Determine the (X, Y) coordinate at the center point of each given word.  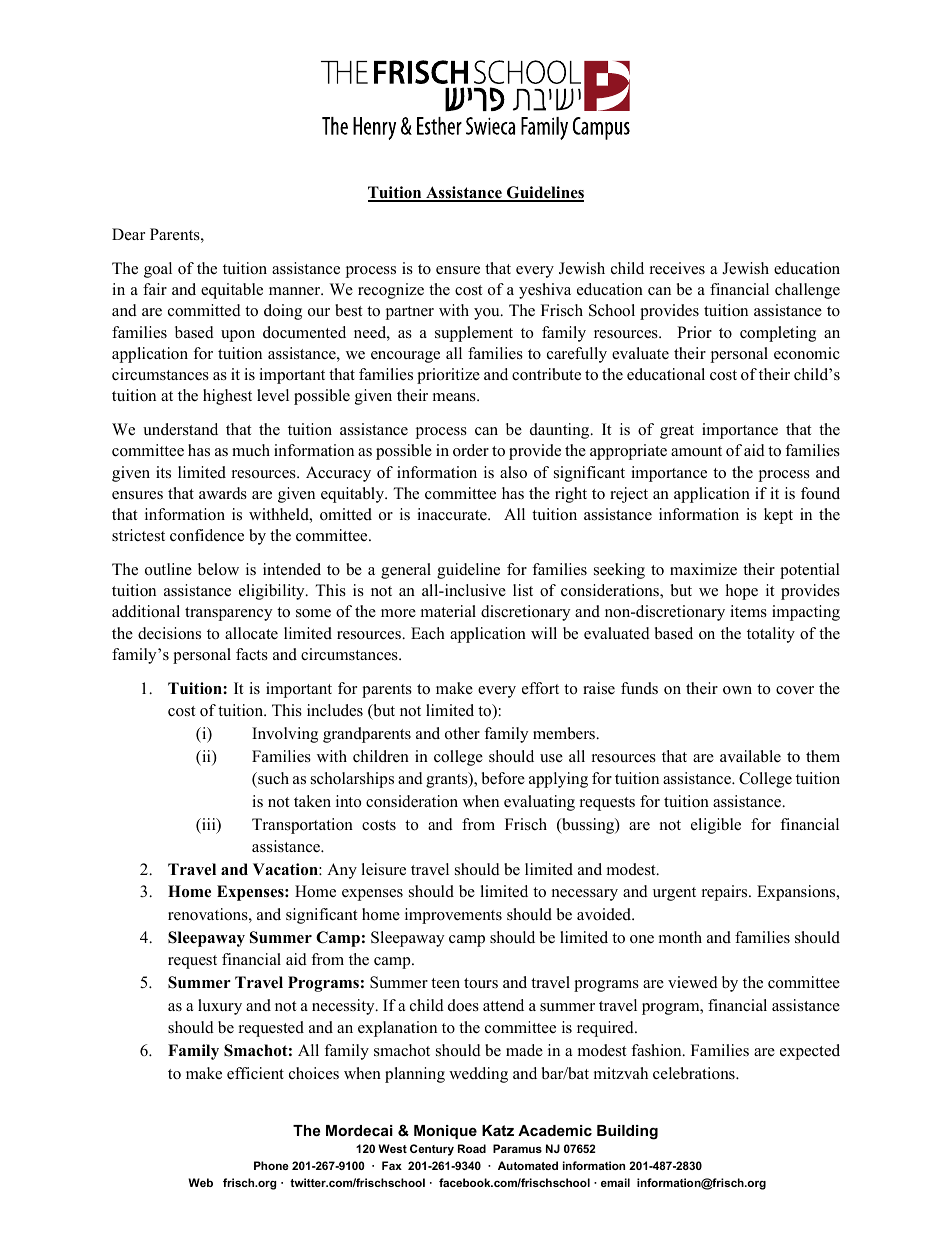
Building (627, 1132)
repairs (726, 893)
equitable (232, 291)
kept (778, 516)
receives (677, 268)
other (462, 733)
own (737, 690)
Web (200, 1182)
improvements (453, 916)
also (513, 472)
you (488, 314)
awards (223, 493)
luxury (220, 1007)
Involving (285, 735)
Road (472, 1148)
